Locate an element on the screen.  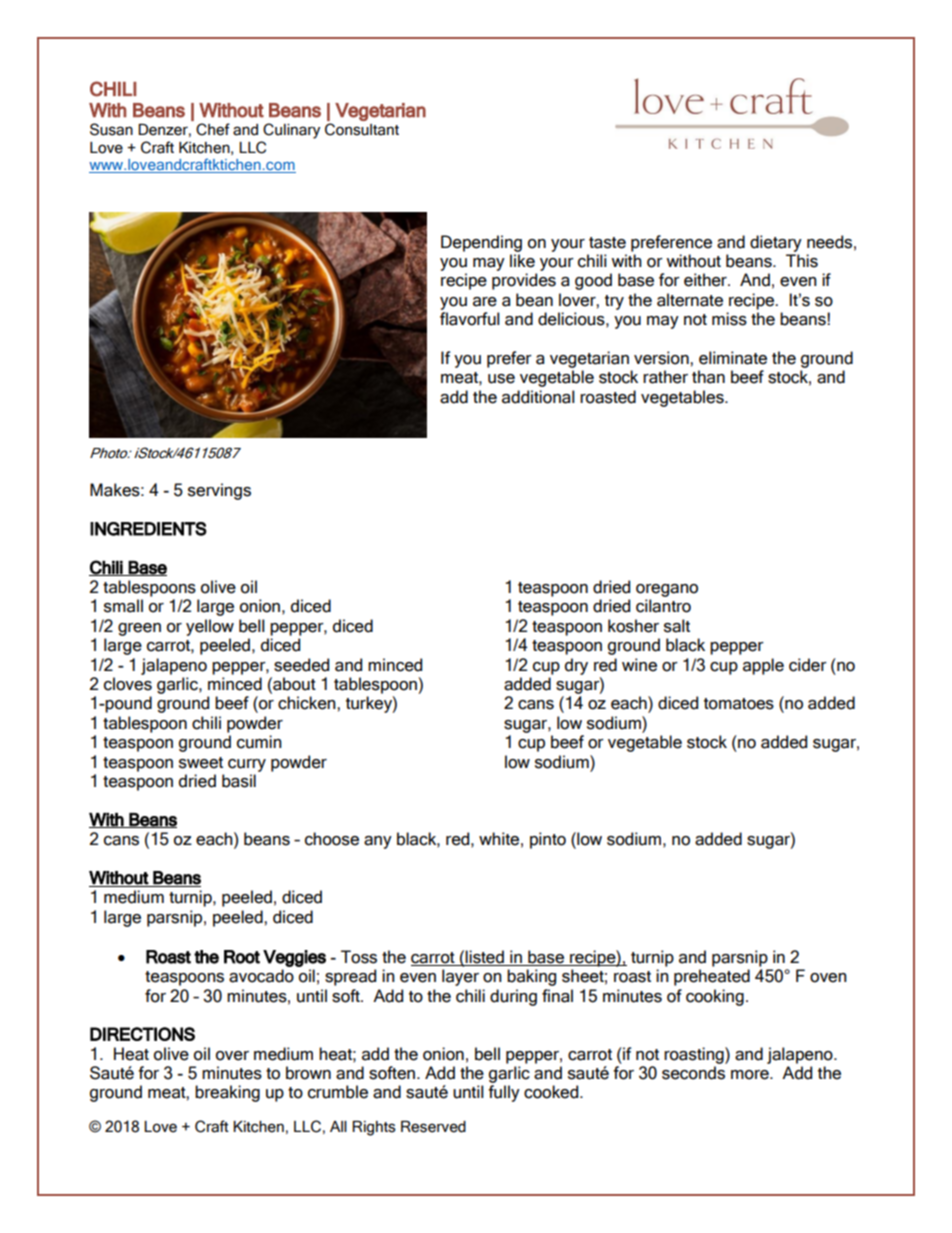
apple is located at coordinates (763, 666).
